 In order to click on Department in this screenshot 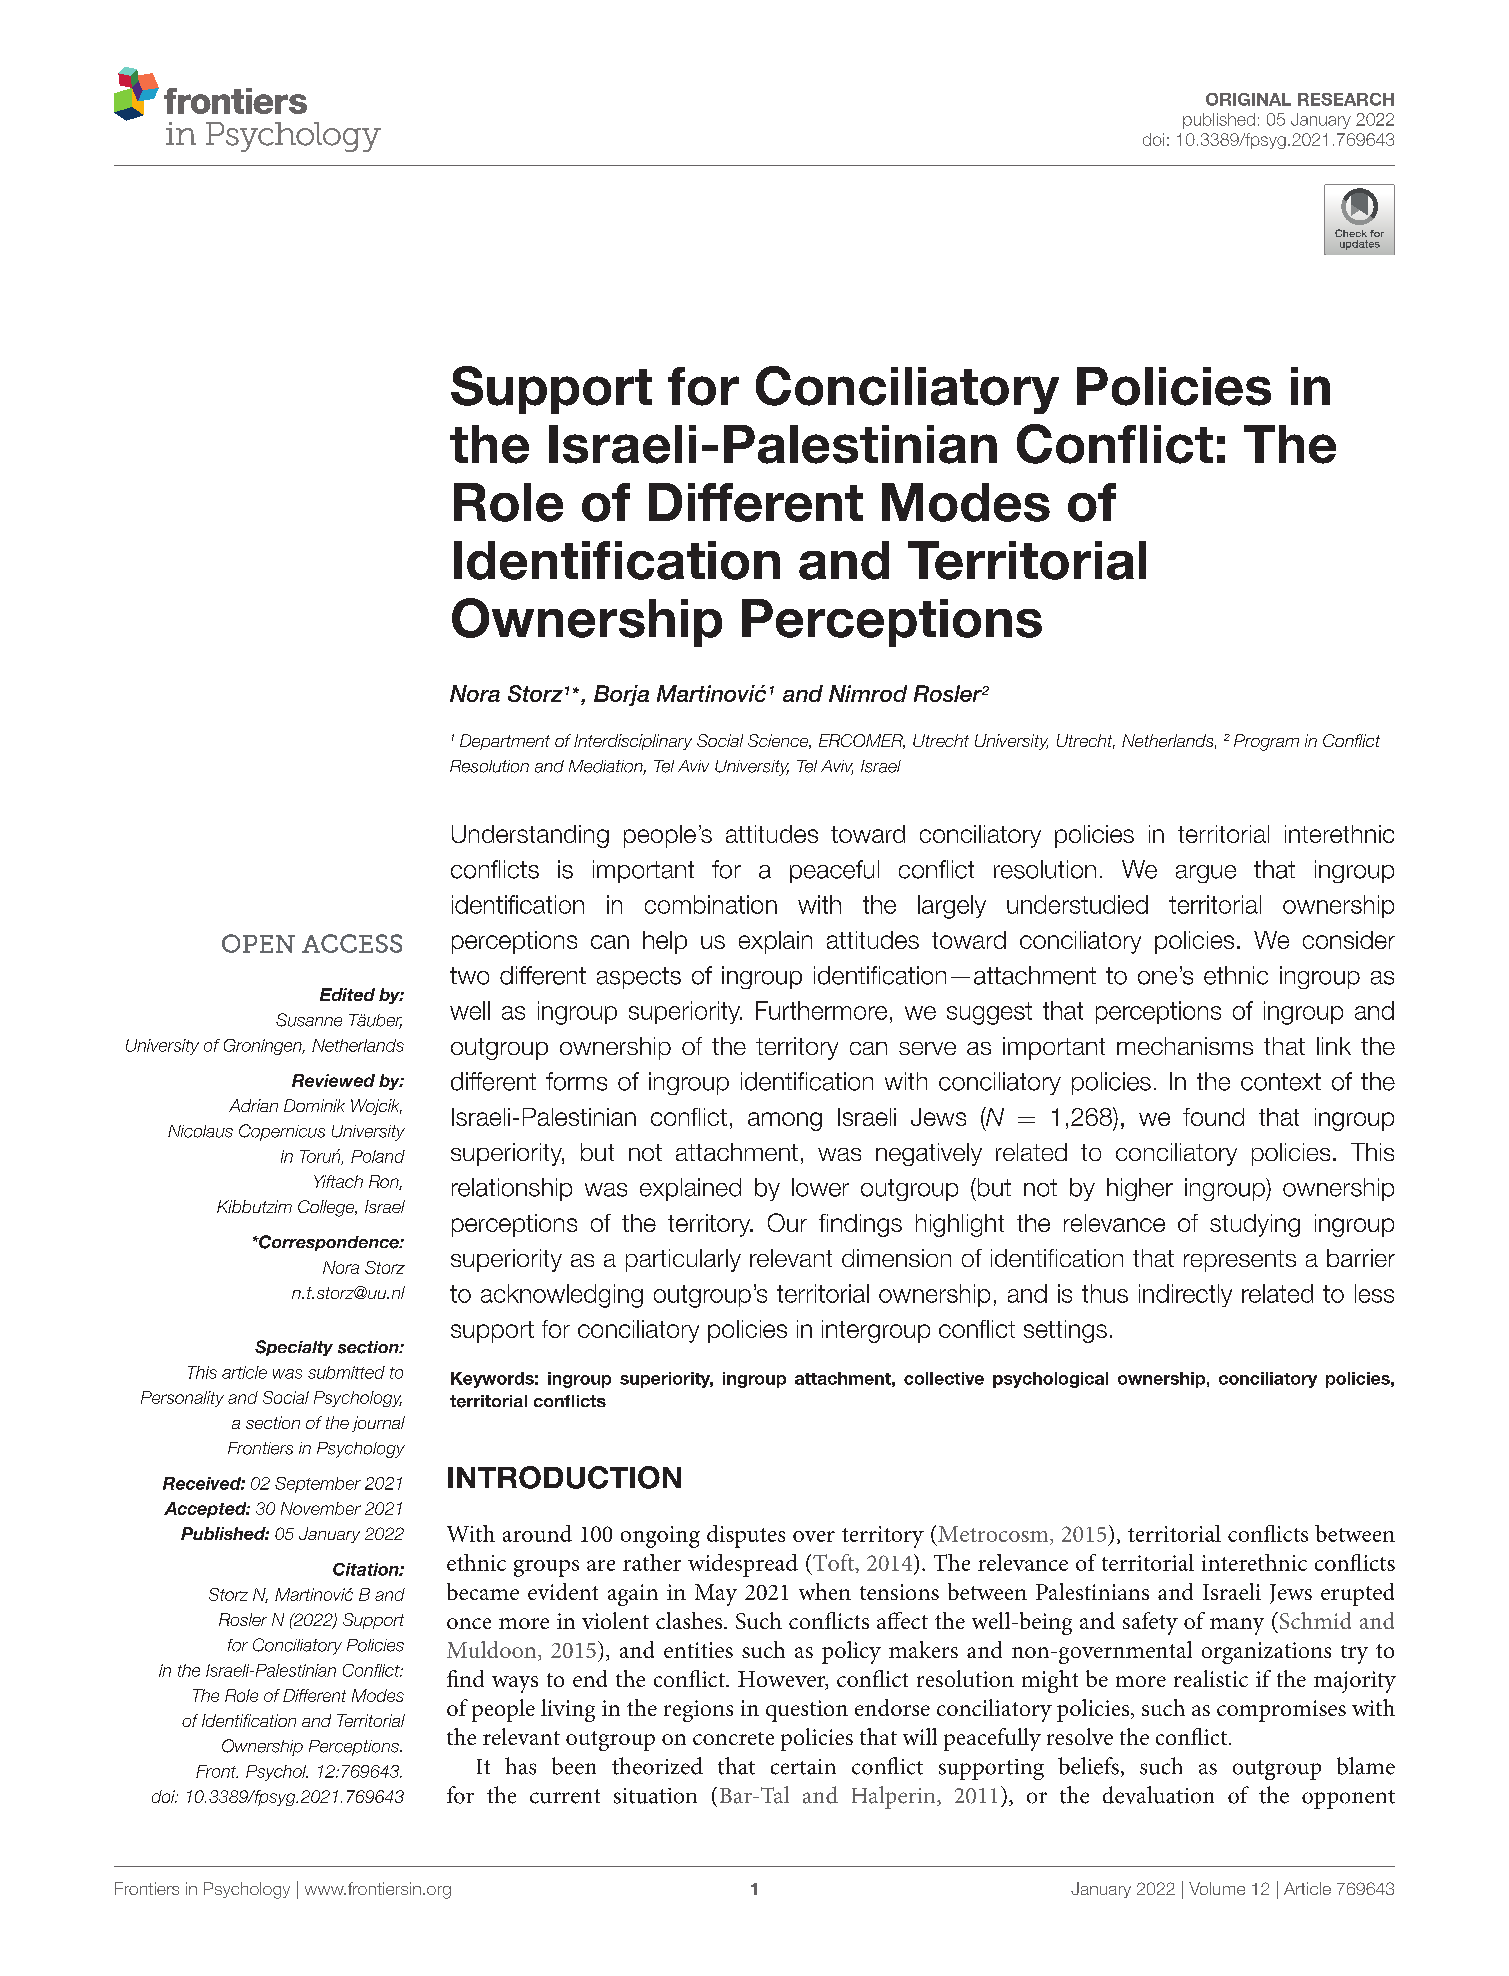, I will do `click(505, 742)`.
